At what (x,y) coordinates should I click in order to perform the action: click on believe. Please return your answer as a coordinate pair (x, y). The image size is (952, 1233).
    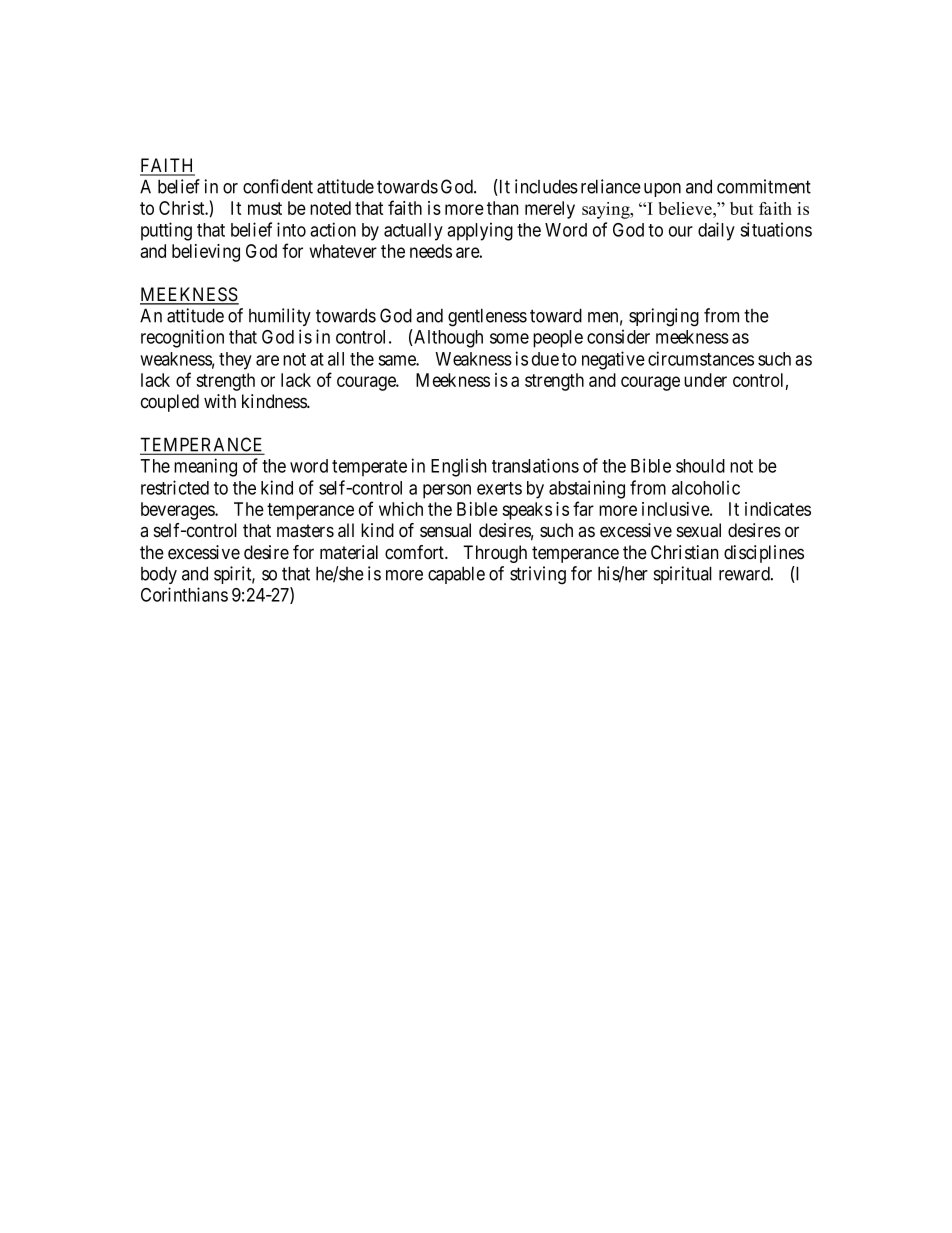
    Looking at the image, I should click on (686, 208).
